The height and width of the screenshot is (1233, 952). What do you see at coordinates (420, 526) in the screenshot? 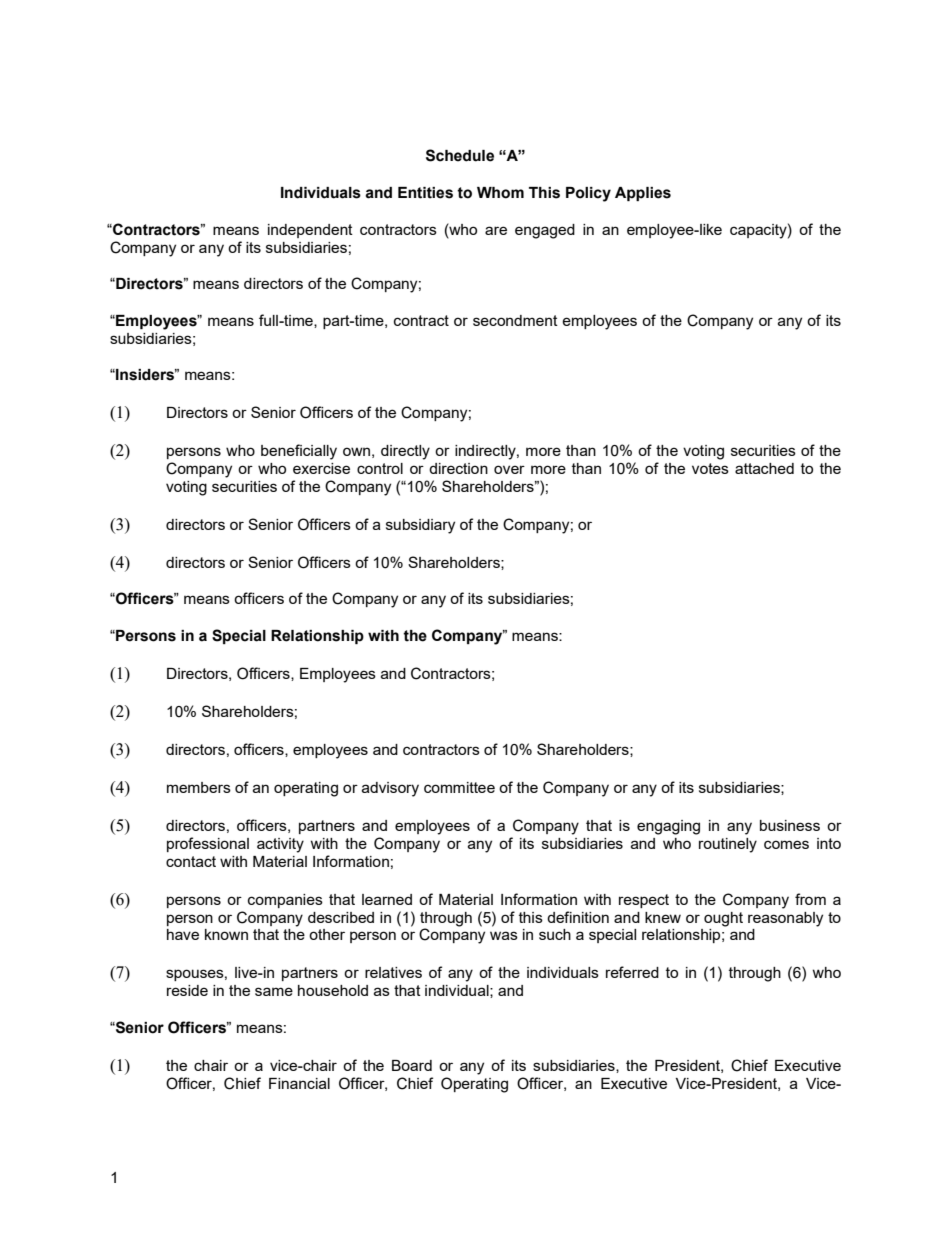
I see `subsidiary` at bounding box center [420, 526].
